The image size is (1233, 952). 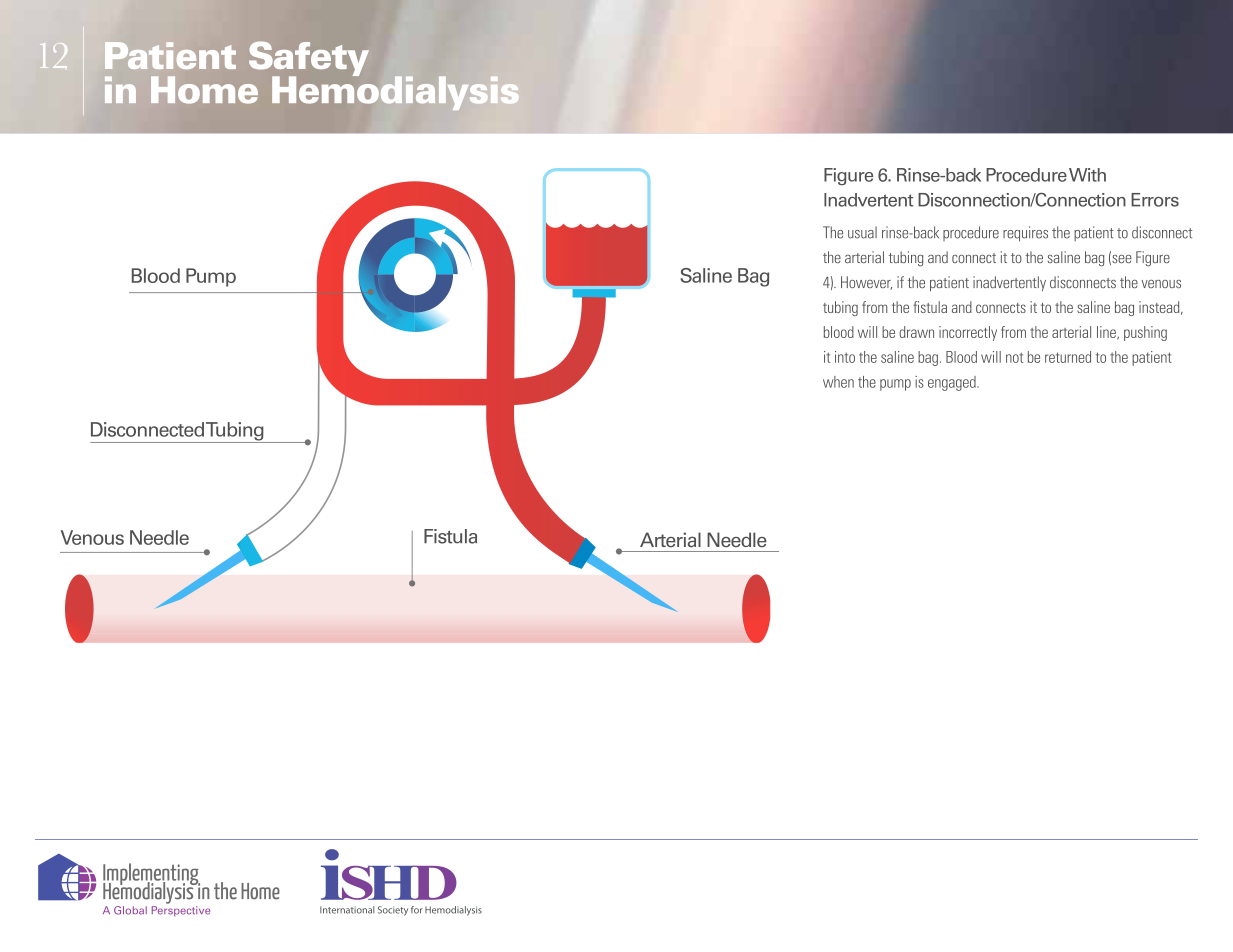 What do you see at coordinates (393, 911) in the image?
I see `Society` at bounding box center [393, 911].
